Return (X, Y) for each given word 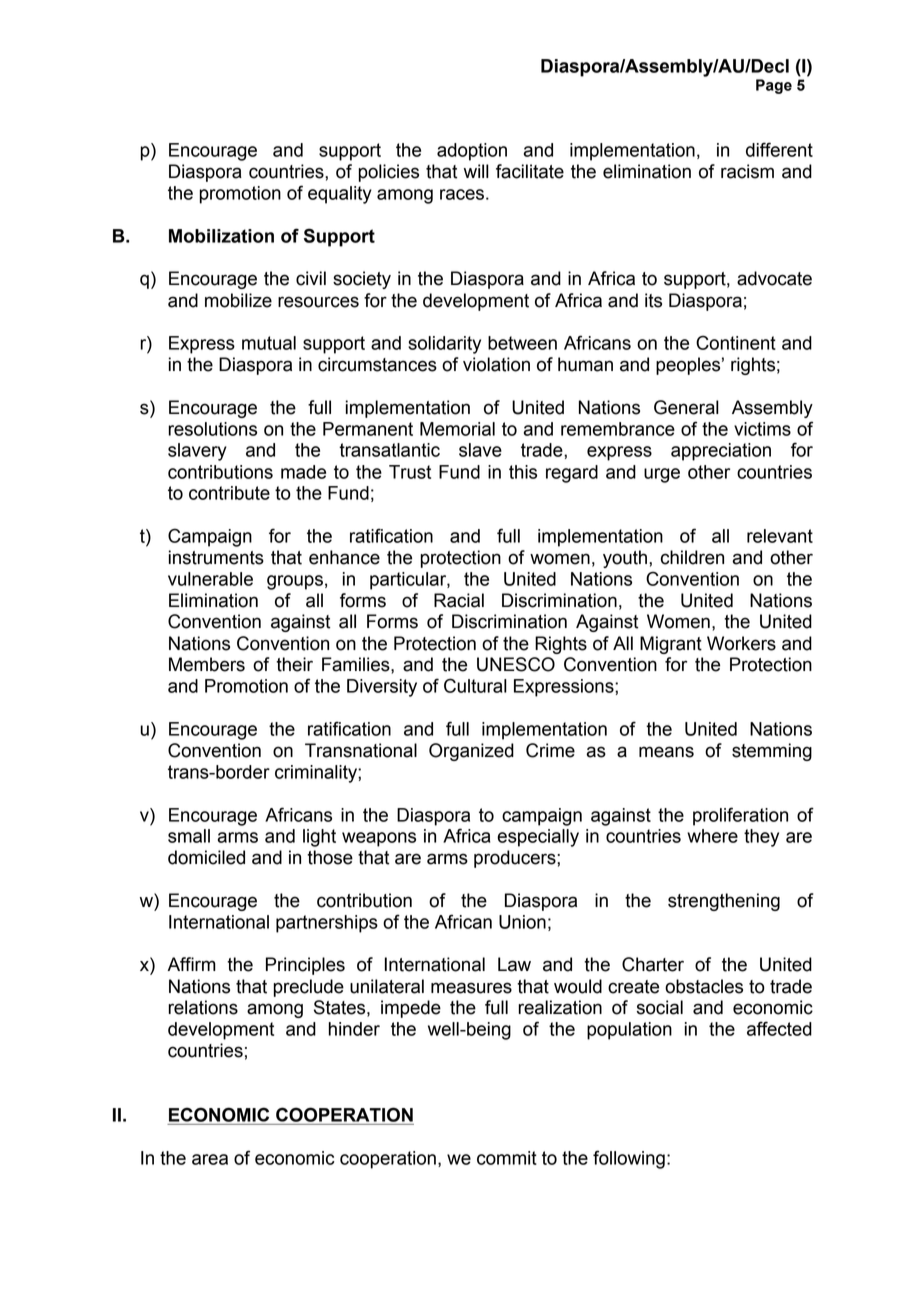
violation (496, 364)
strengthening (724, 902)
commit (507, 1158)
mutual (269, 343)
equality (340, 195)
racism (747, 171)
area (210, 1159)
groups (295, 582)
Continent (736, 342)
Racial (459, 600)
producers (516, 859)
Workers (741, 643)
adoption (472, 152)
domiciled (206, 857)
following (629, 1159)
